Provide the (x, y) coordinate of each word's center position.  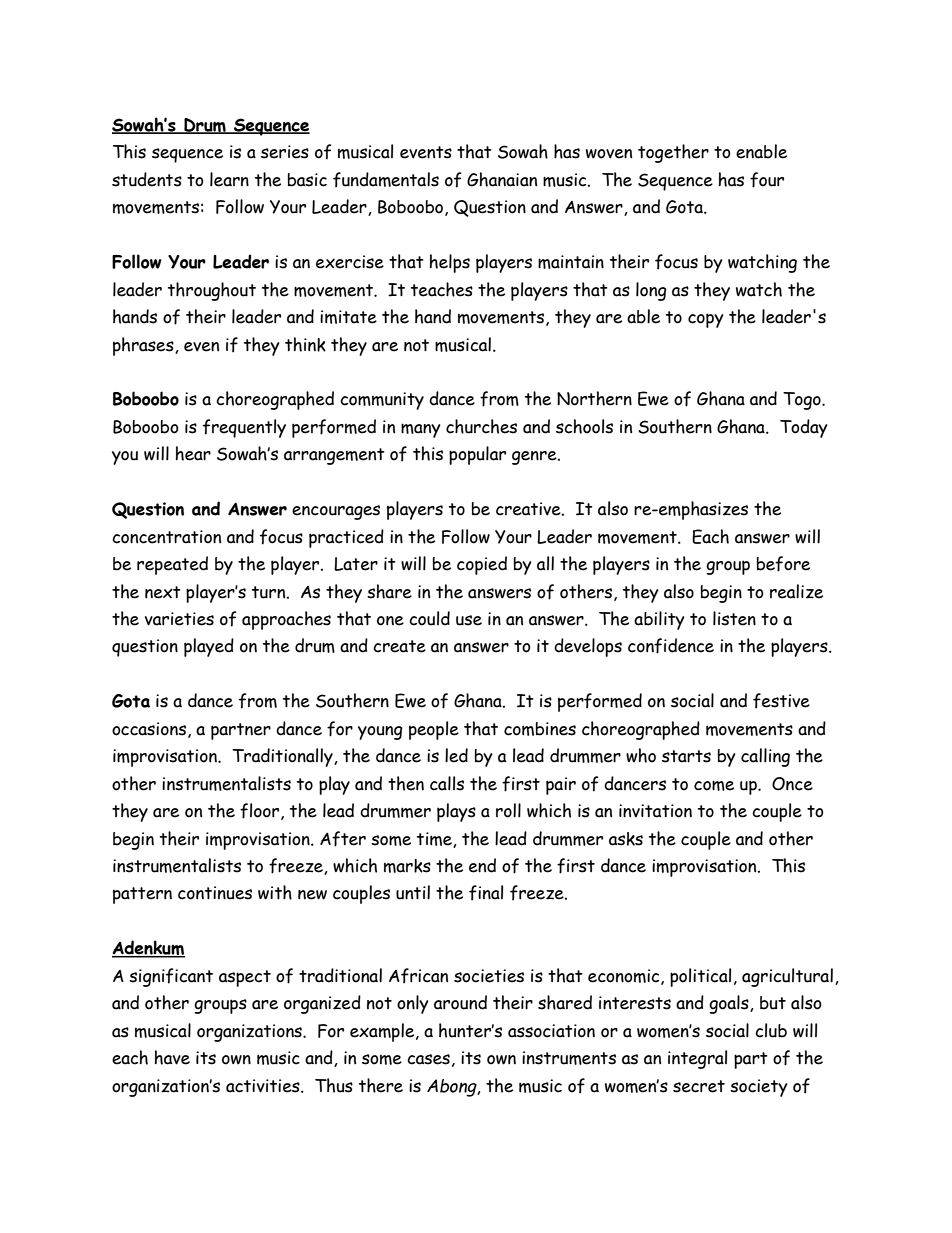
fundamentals (386, 180)
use (469, 620)
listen (734, 618)
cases (428, 1059)
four (767, 180)
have (172, 1057)
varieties (179, 619)
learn (229, 179)
